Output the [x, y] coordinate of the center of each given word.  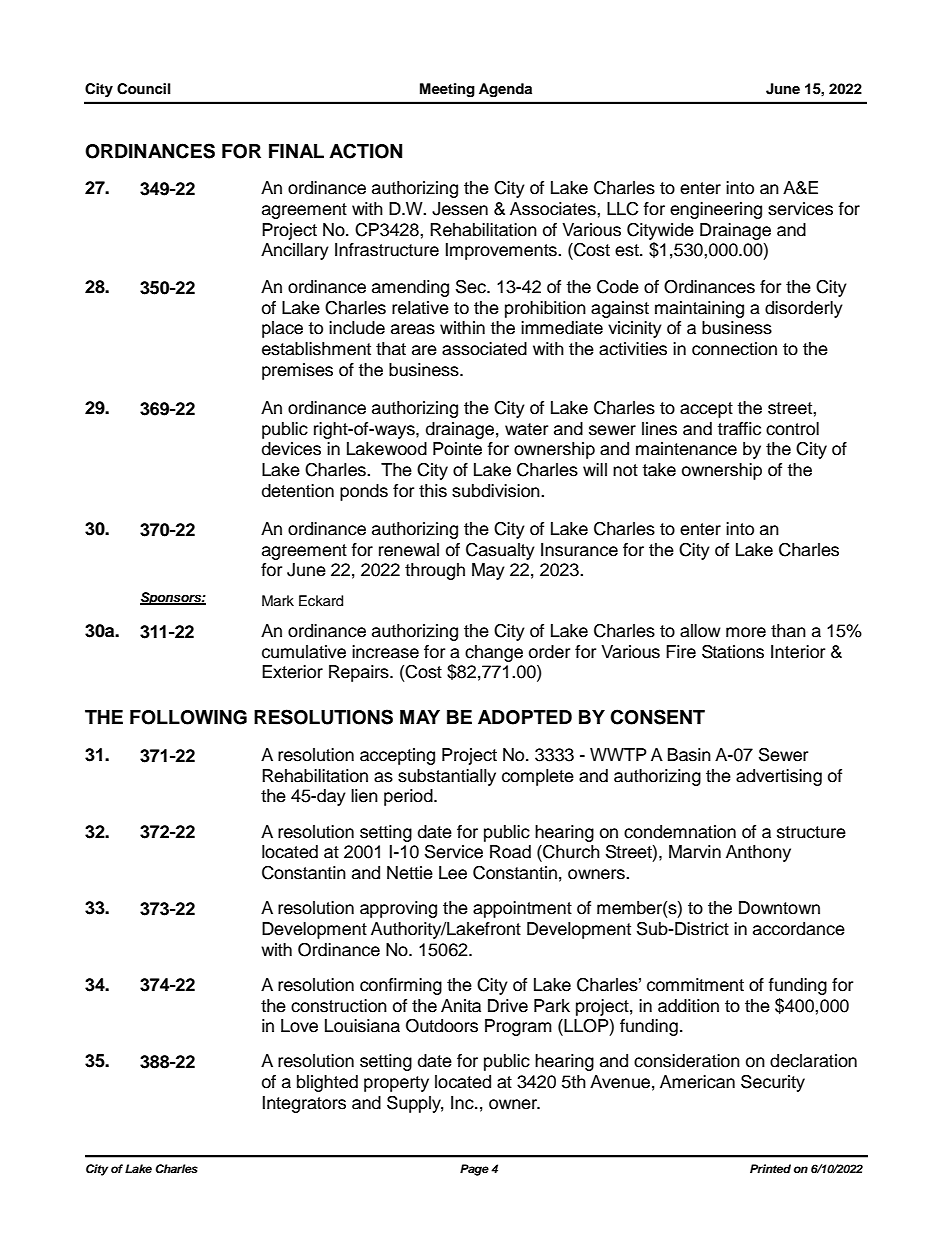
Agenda [505, 90]
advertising [779, 777]
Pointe [457, 449]
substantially [447, 777]
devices [291, 449]
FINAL [296, 151]
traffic [739, 429]
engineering [716, 210]
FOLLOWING [188, 717]
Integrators [304, 1104]
